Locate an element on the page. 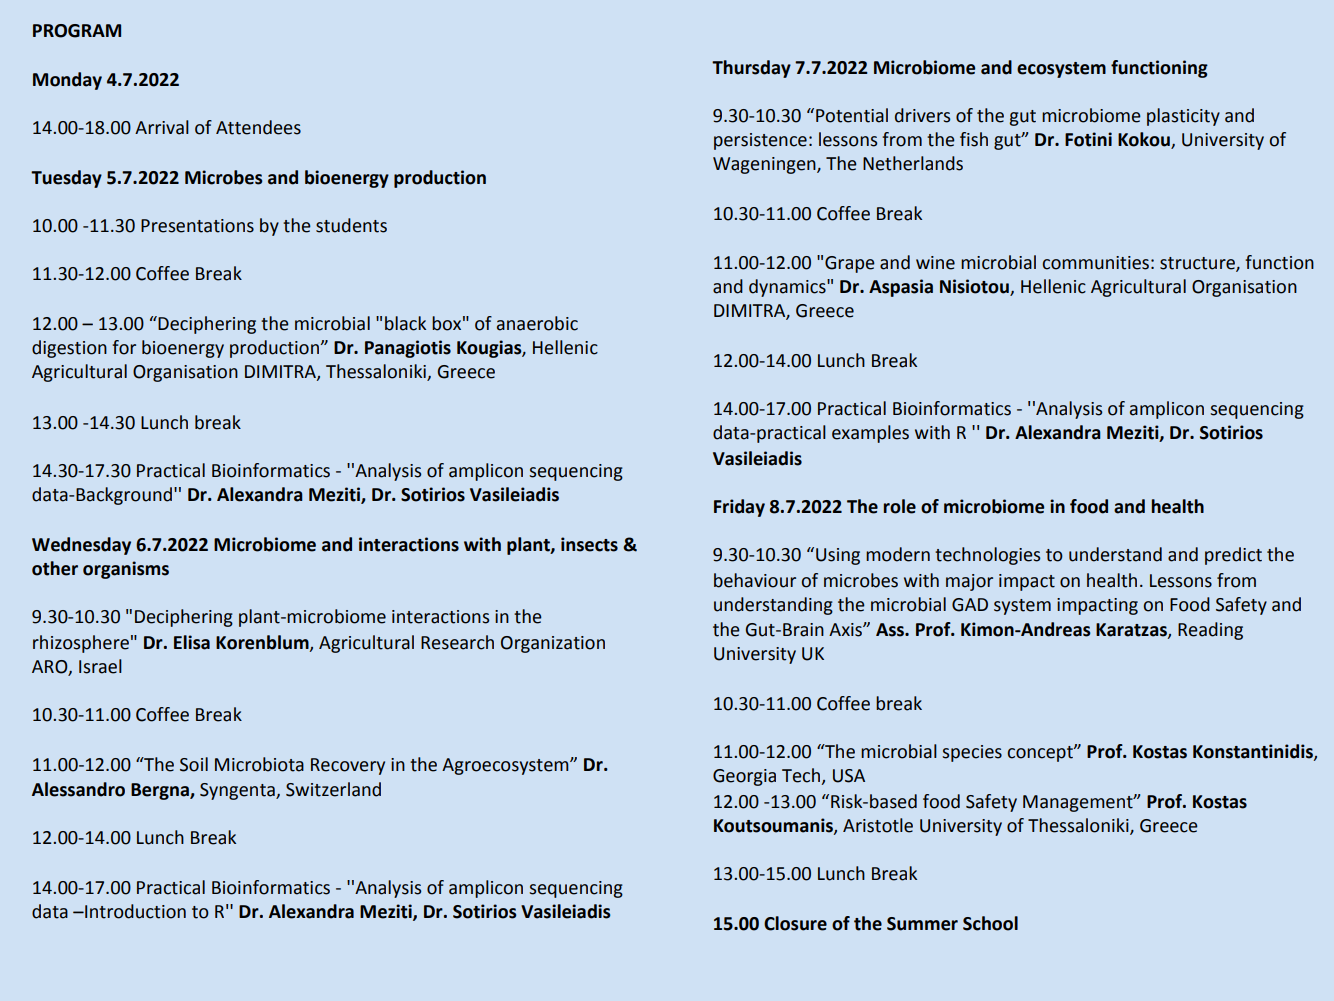 This image has width=1334, height=1001. PROGRAM is located at coordinates (77, 31).
